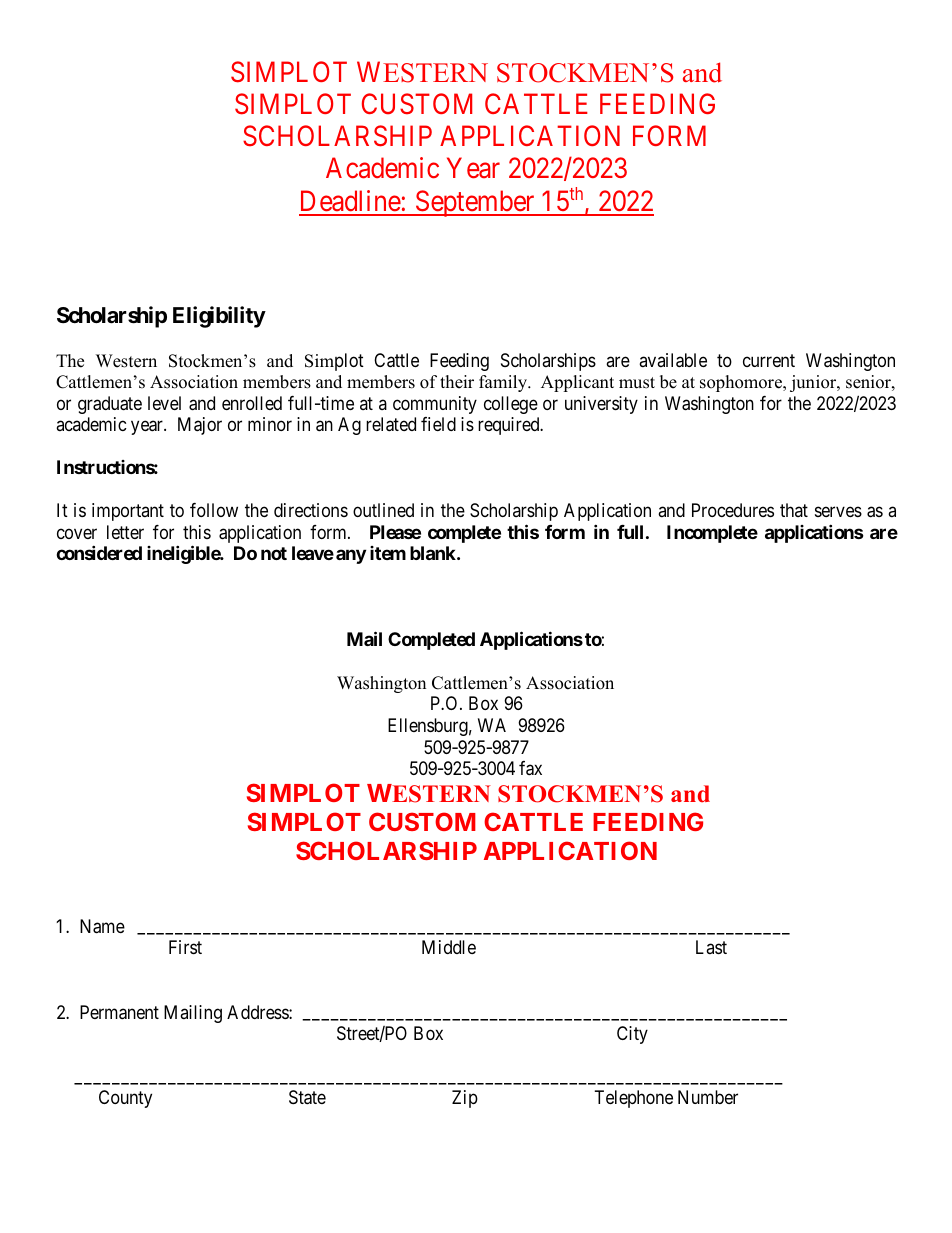 Image resolution: width=952 pixels, height=1233 pixels. Describe the element at coordinates (769, 360) in the image. I see `current` at that location.
